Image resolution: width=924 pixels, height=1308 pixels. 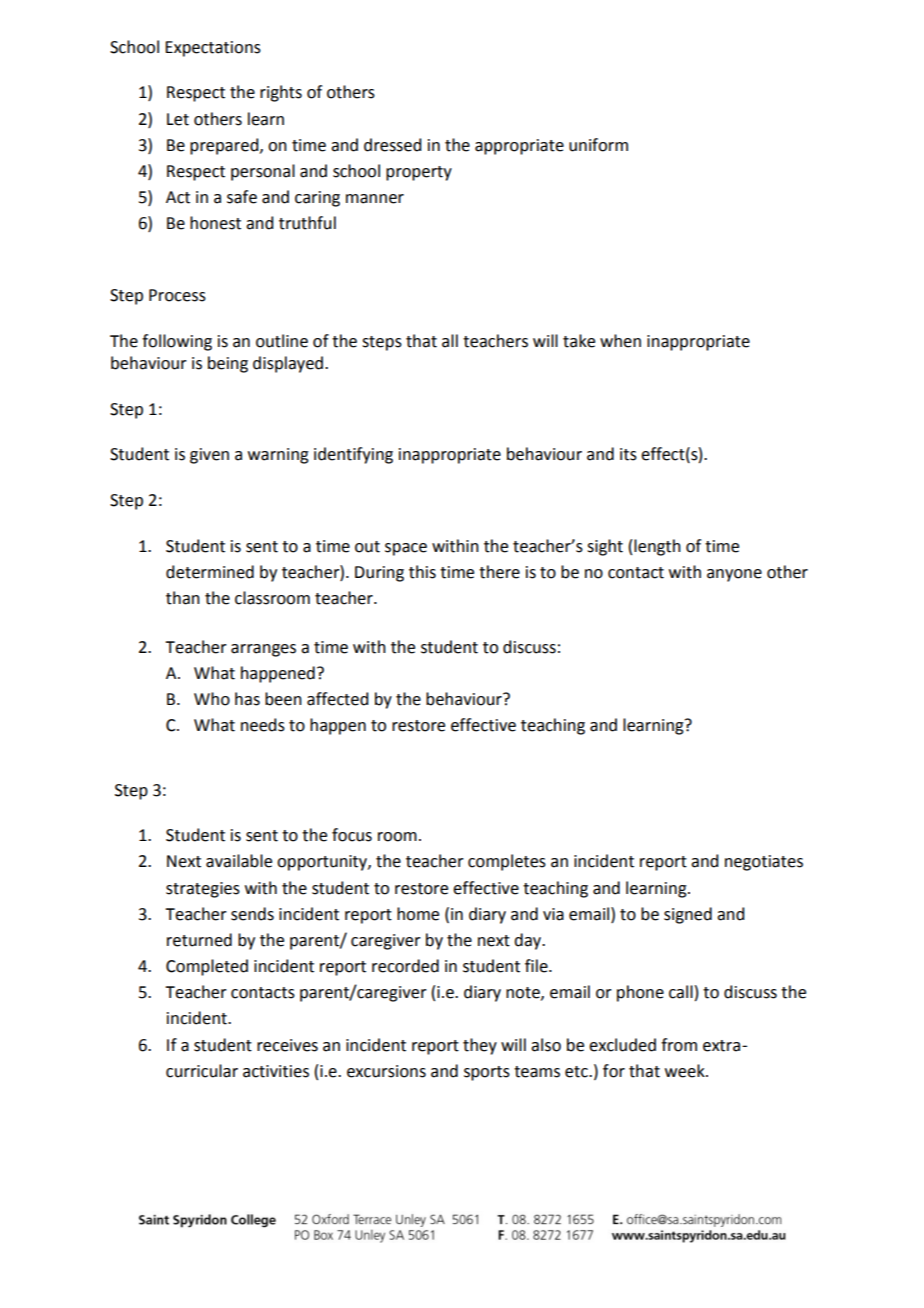 What do you see at coordinates (507, 862) in the image?
I see `completes` at bounding box center [507, 862].
